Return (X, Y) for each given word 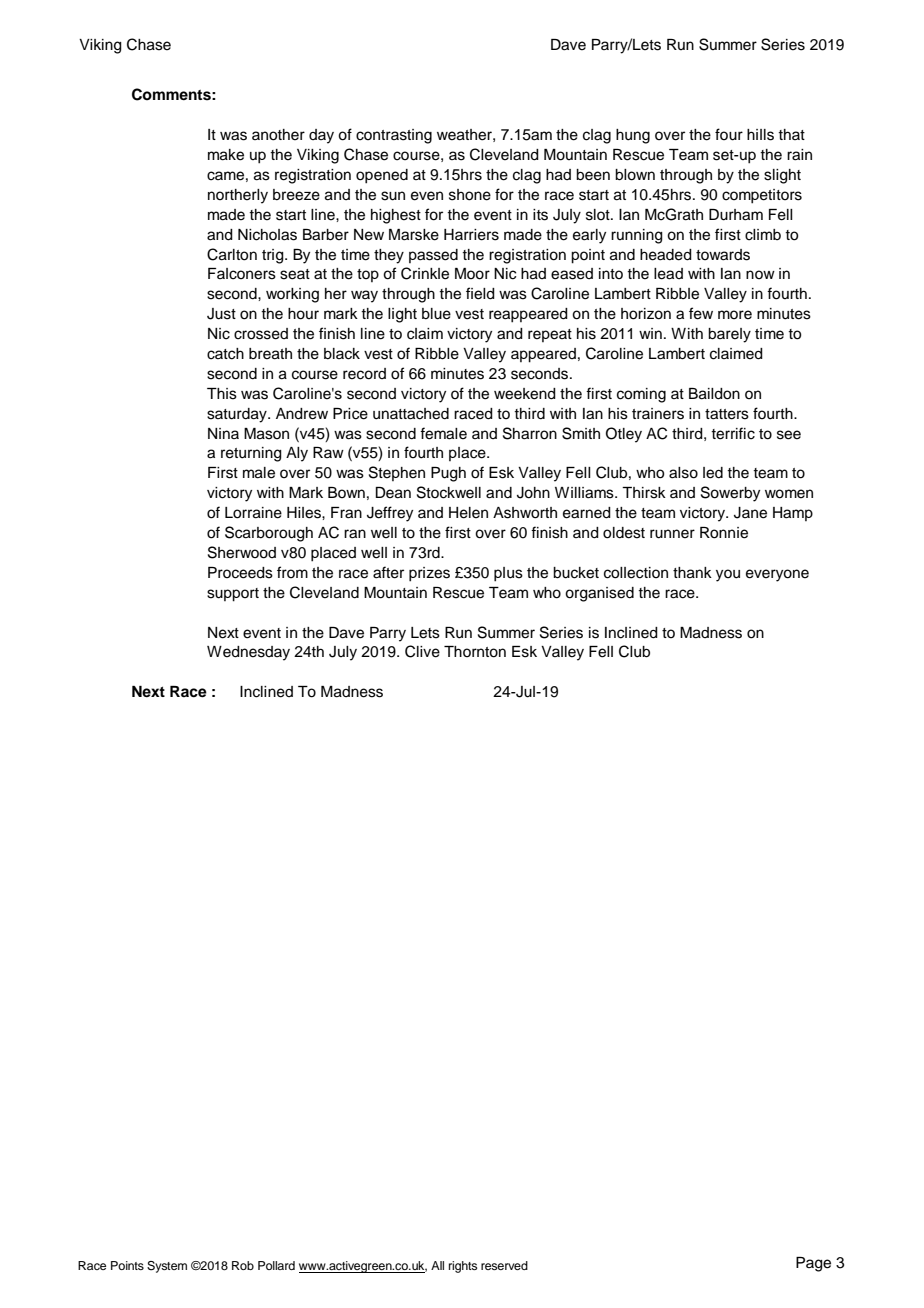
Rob (243, 1265)
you (728, 575)
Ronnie (724, 533)
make (226, 155)
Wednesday (248, 653)
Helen (468, 513)
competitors (762, 196)
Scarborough (269, 534)
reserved (504, 1265)
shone (470, 195)
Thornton (475, 652)
